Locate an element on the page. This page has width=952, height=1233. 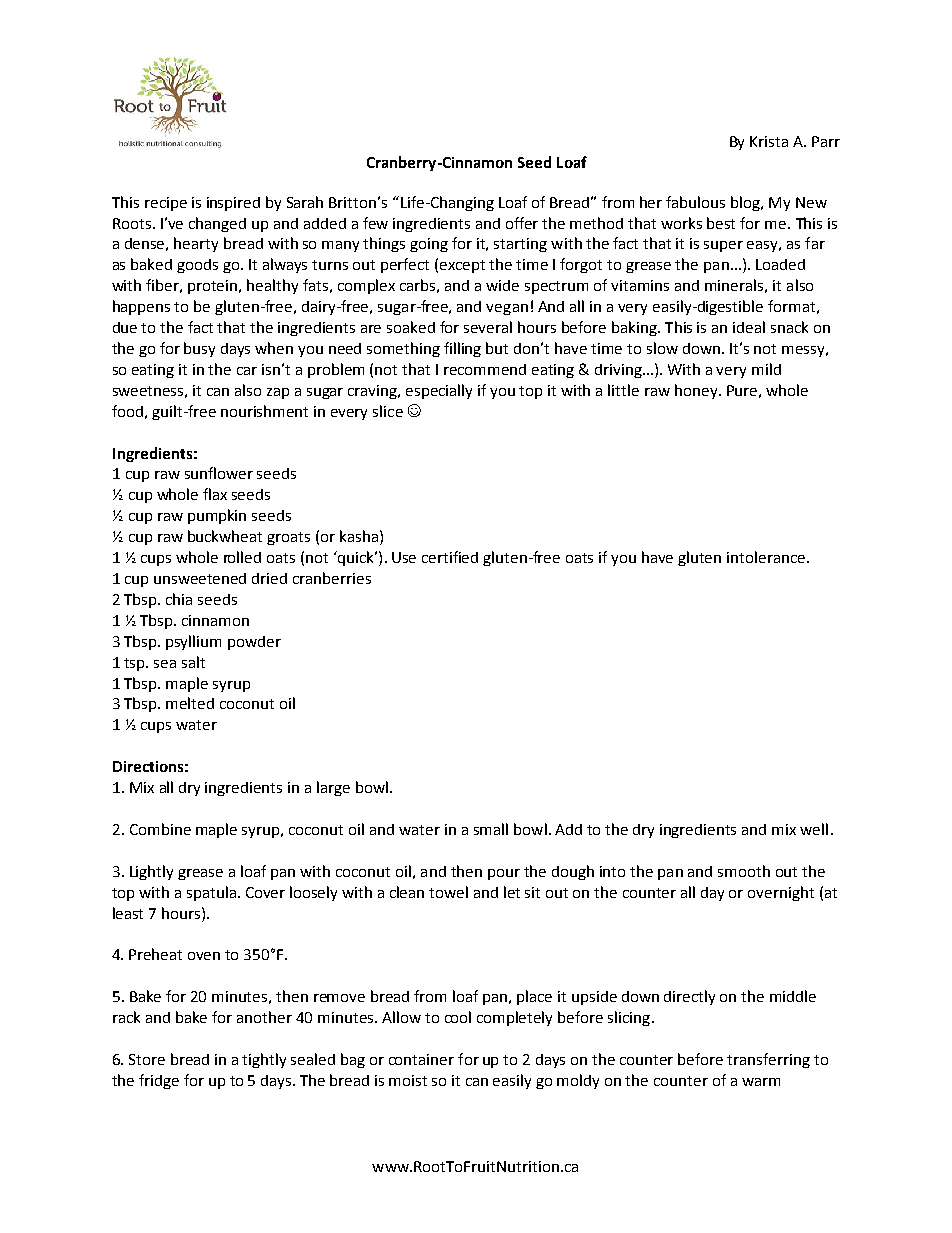
recommend is located at coordinates (485, 369).
